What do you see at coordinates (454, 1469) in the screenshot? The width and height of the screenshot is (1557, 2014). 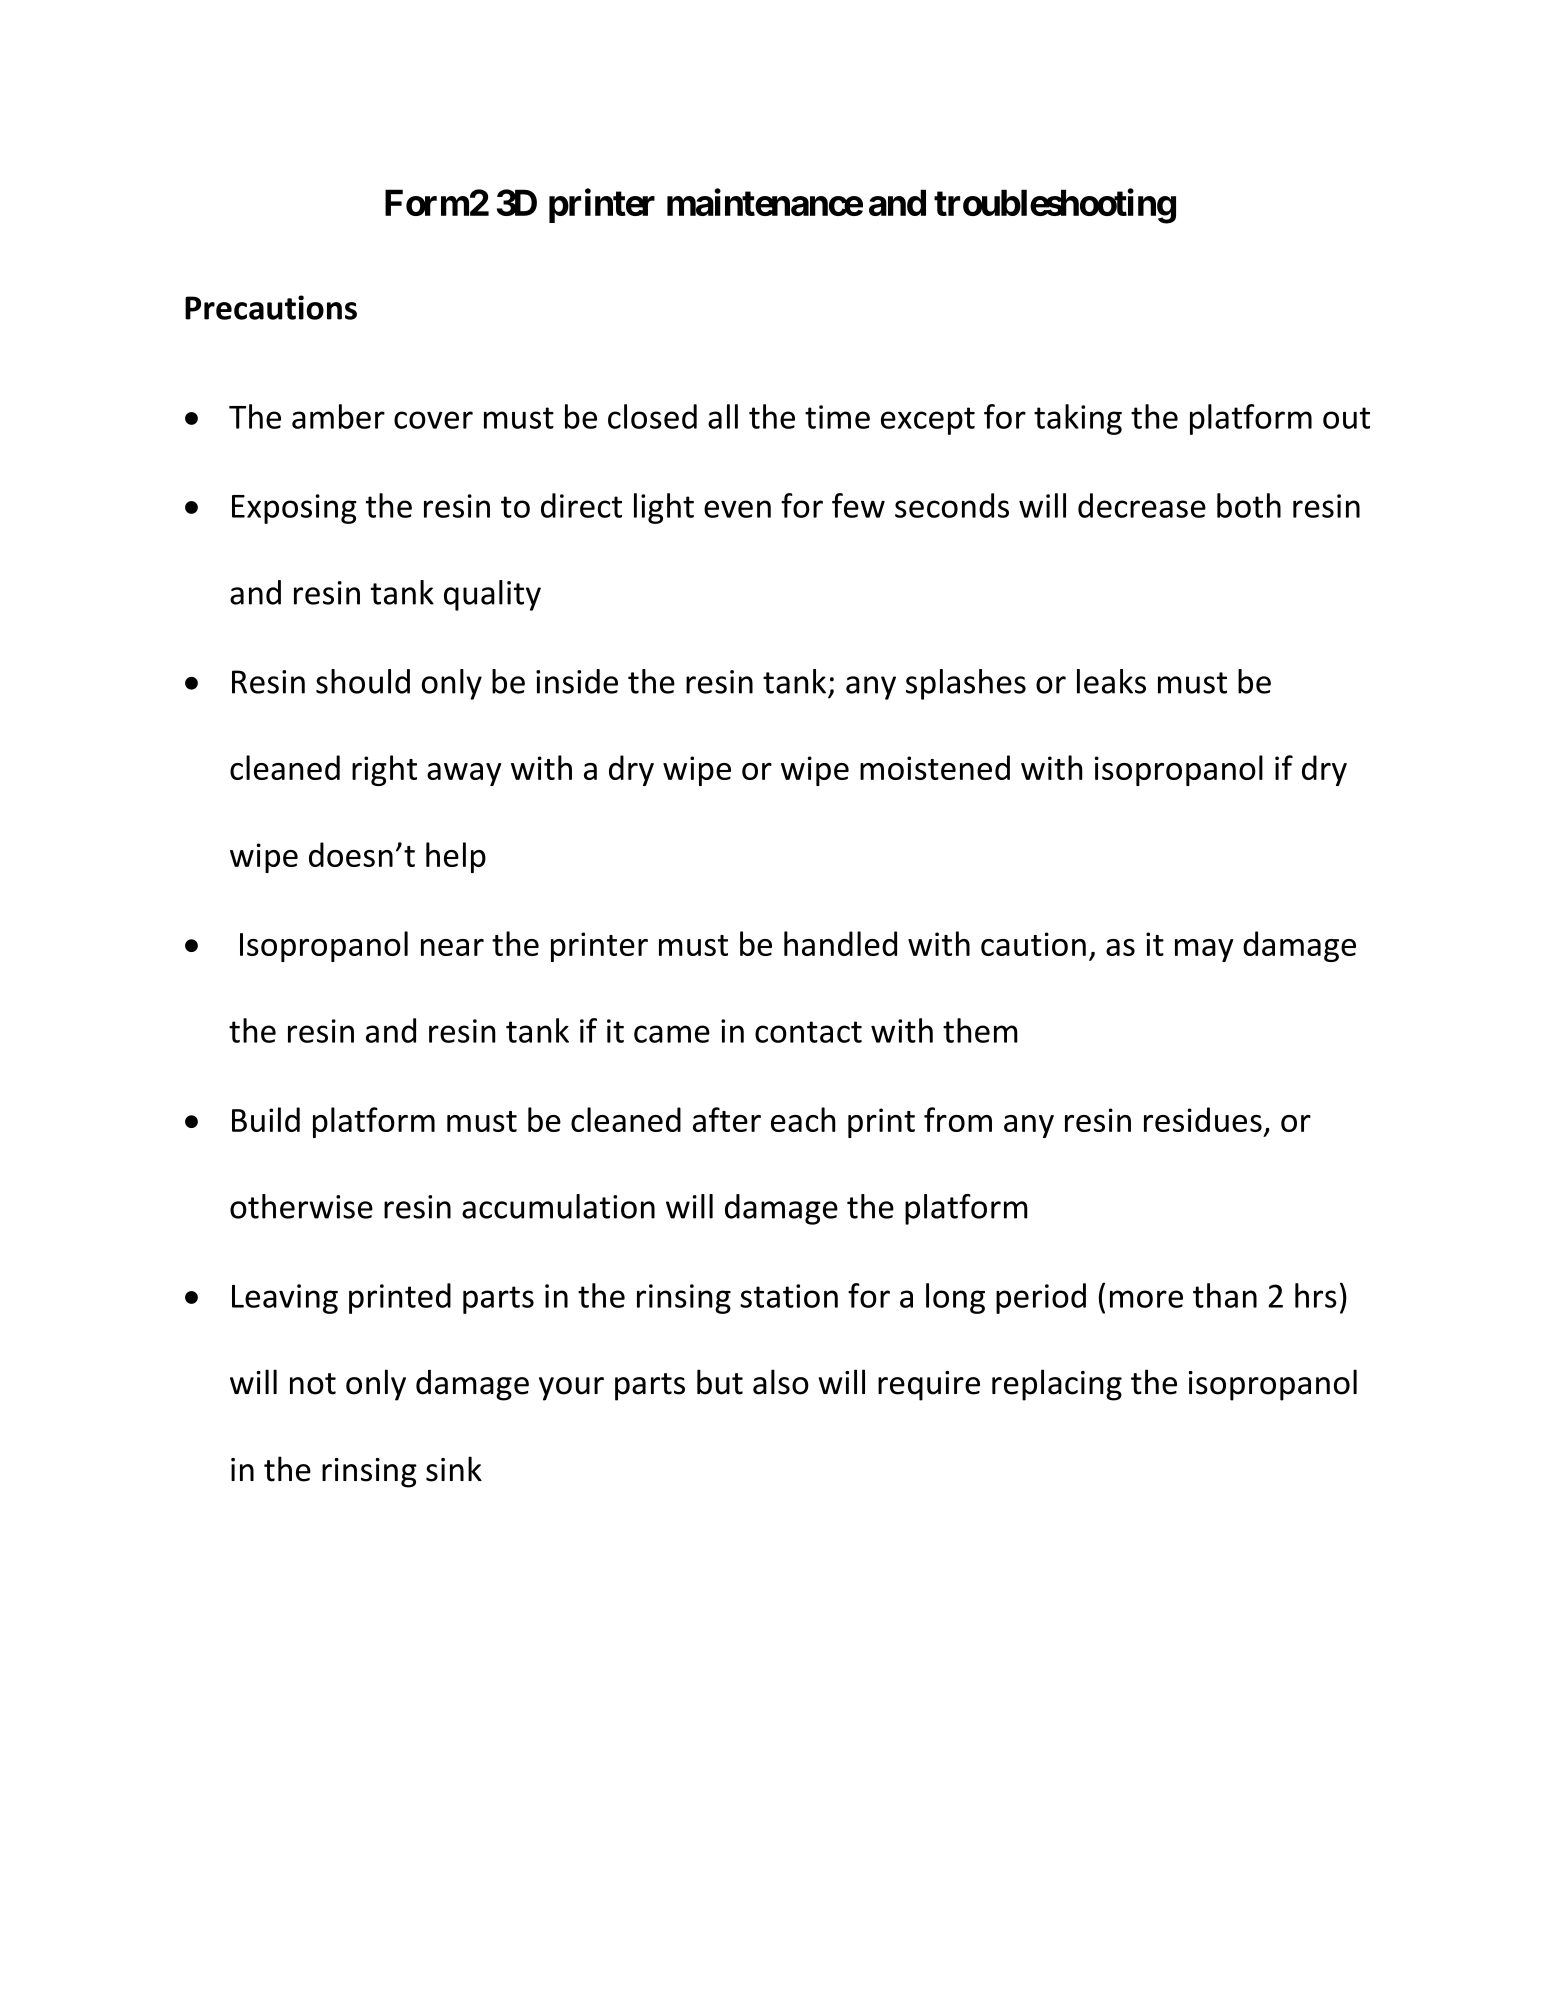 I see `sink` at bounding box center [454, 1469].
